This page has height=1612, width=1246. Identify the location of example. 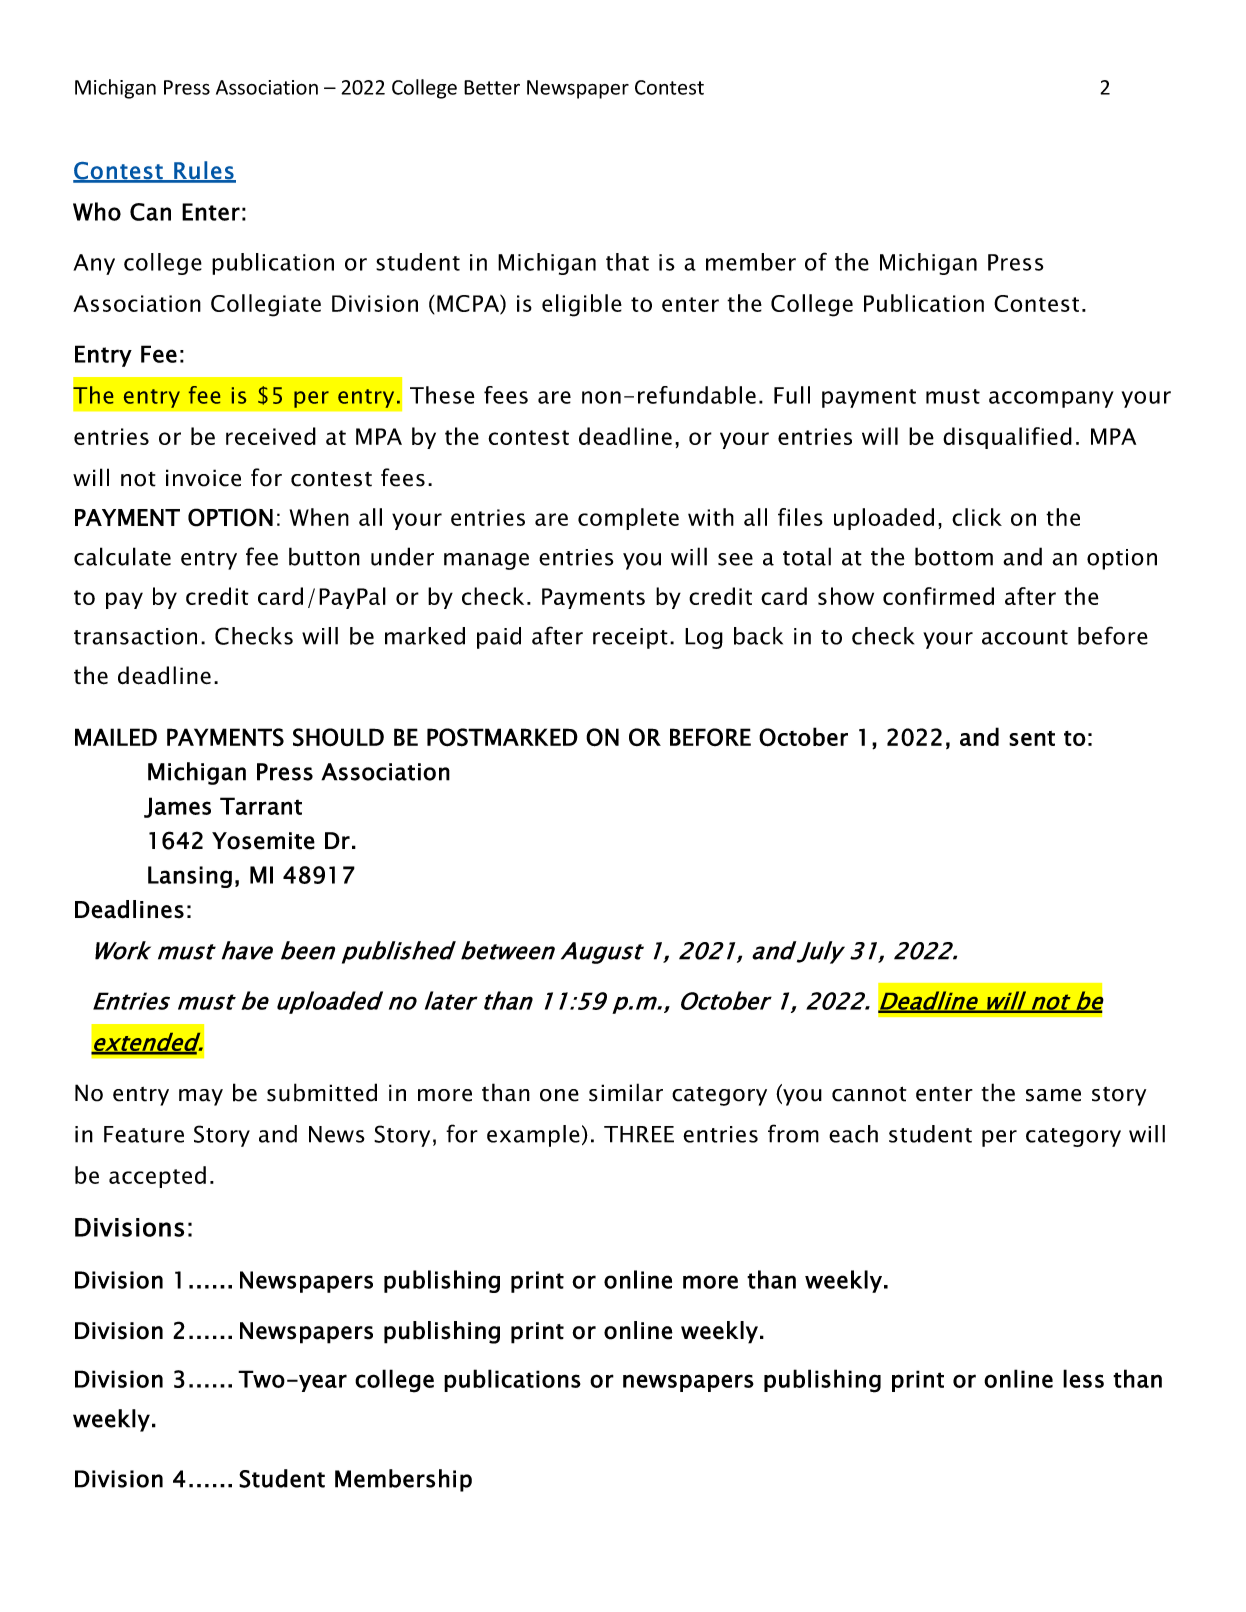
(533, 1136).
